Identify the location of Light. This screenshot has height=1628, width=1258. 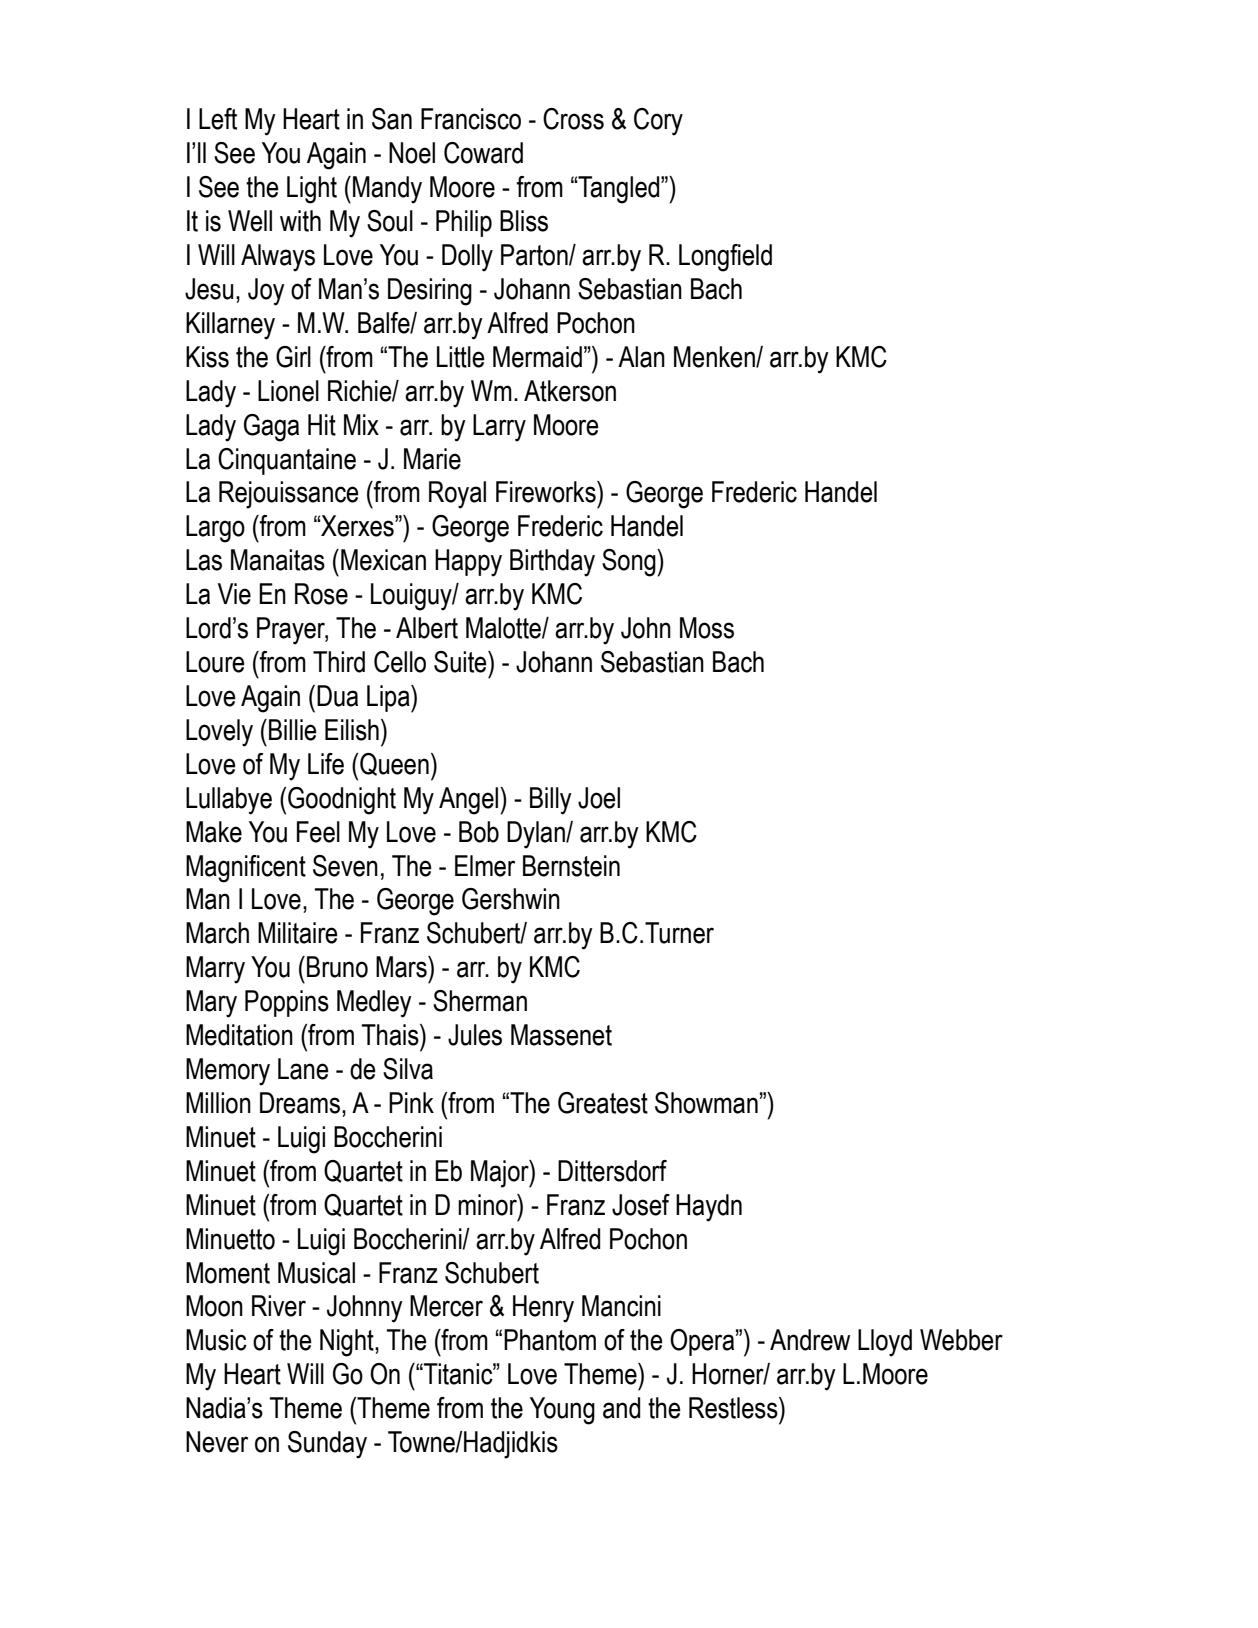
(312, 190).
